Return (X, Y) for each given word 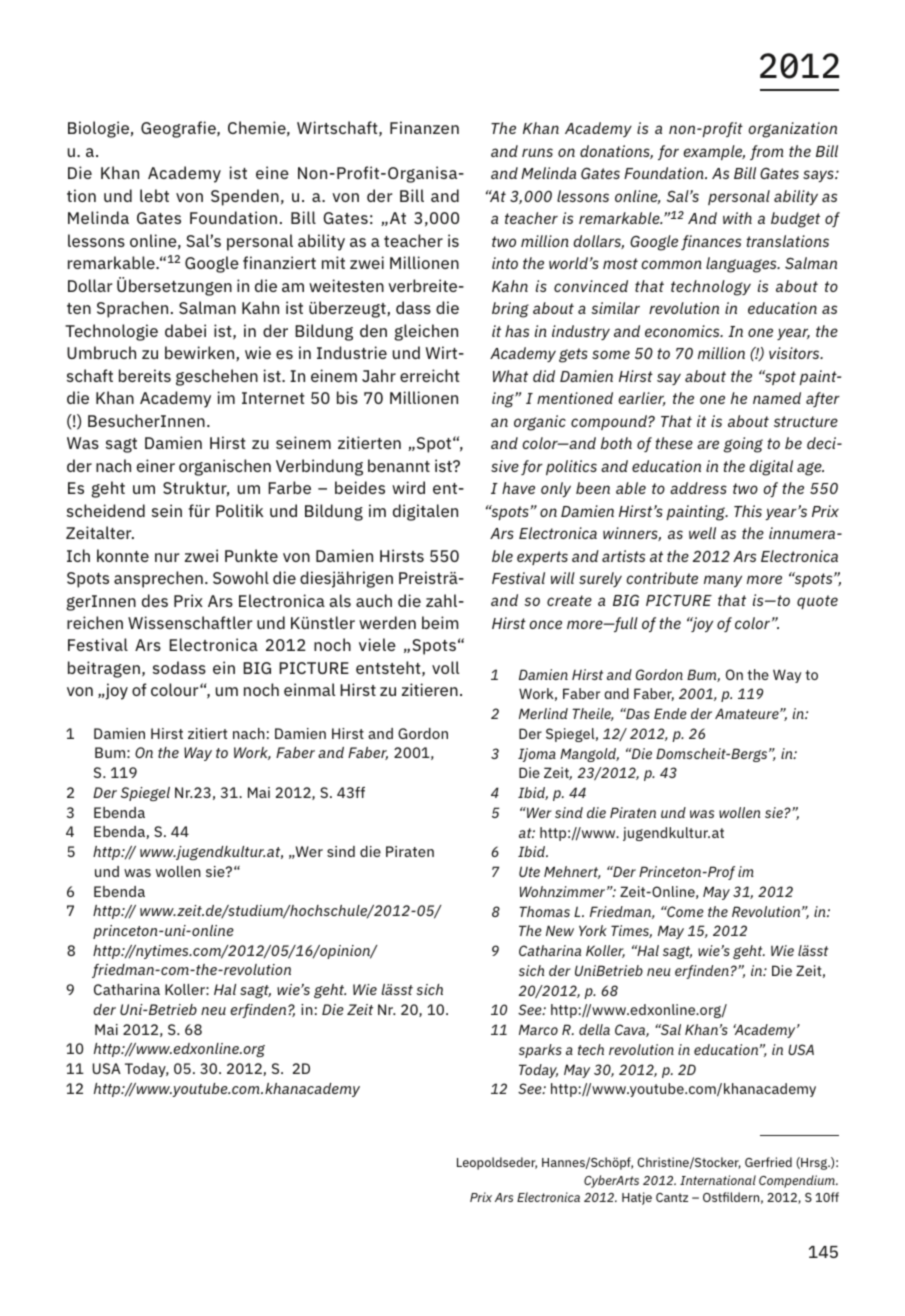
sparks (540, 1051)
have (518, 488)
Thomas (544, 911)
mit (333, 262)
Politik (240, 510)
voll (445, 667)
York (593, 930)
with (737, 218)
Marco (538, 1029)
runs (537, 152)
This (748, 511)
